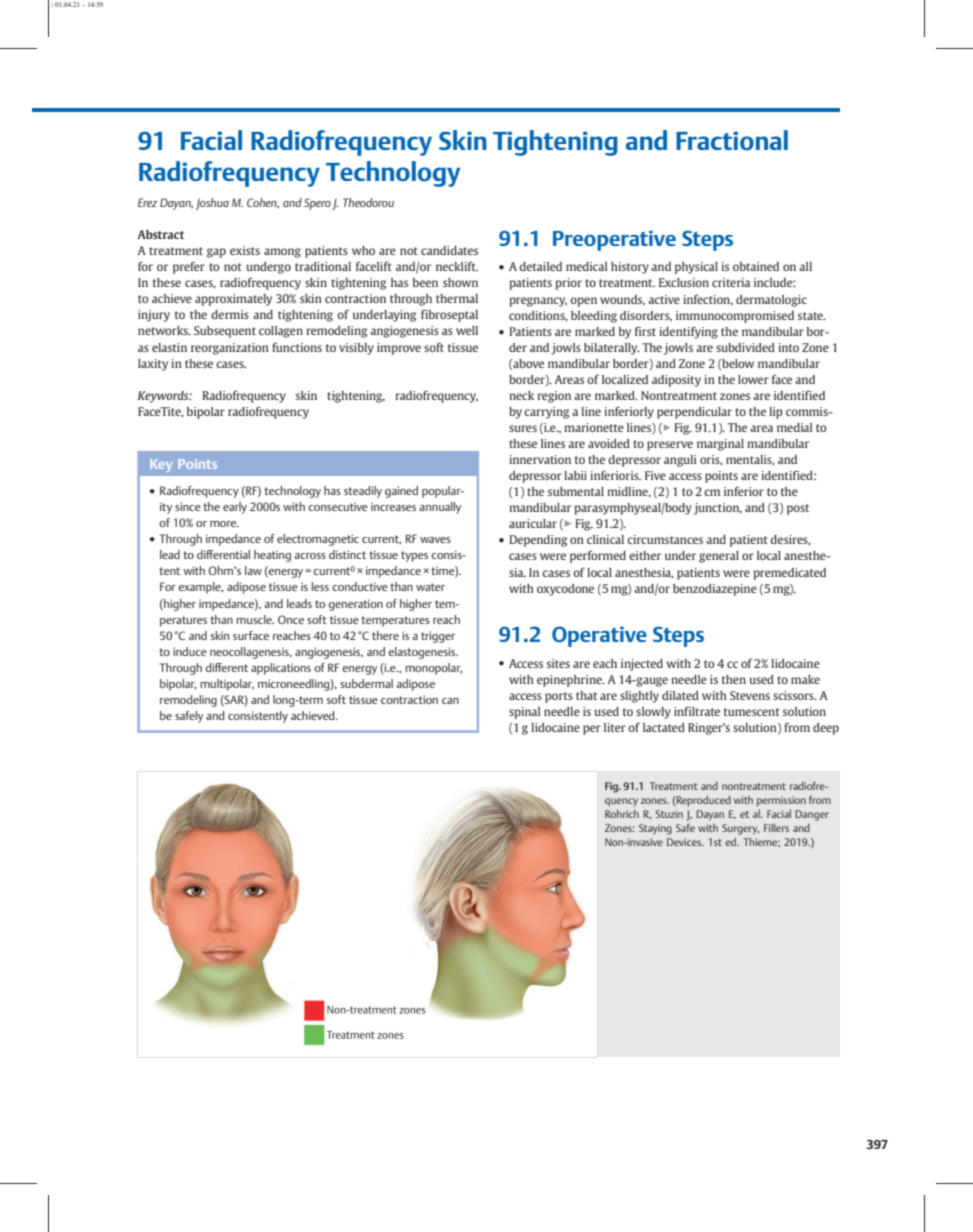  Describe the element at coordinates (715, 590) in the image. I see `benzodiazepine` at that location.
